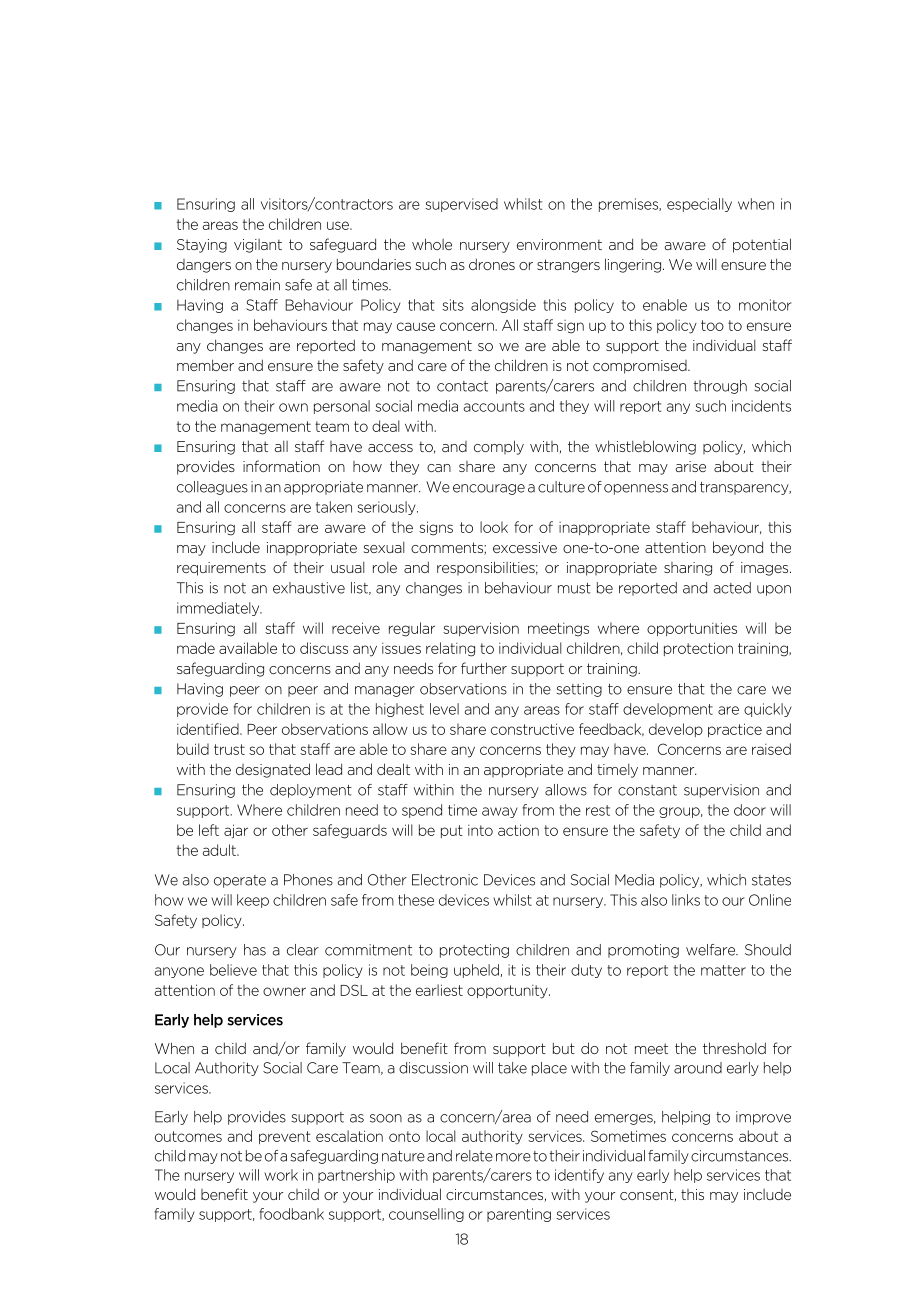 This screenshot has width=924, height=1308. What do you see at coordinates (445, 880) in the screenshot?
I see `Electronic` at bounding box center [445, 880].
